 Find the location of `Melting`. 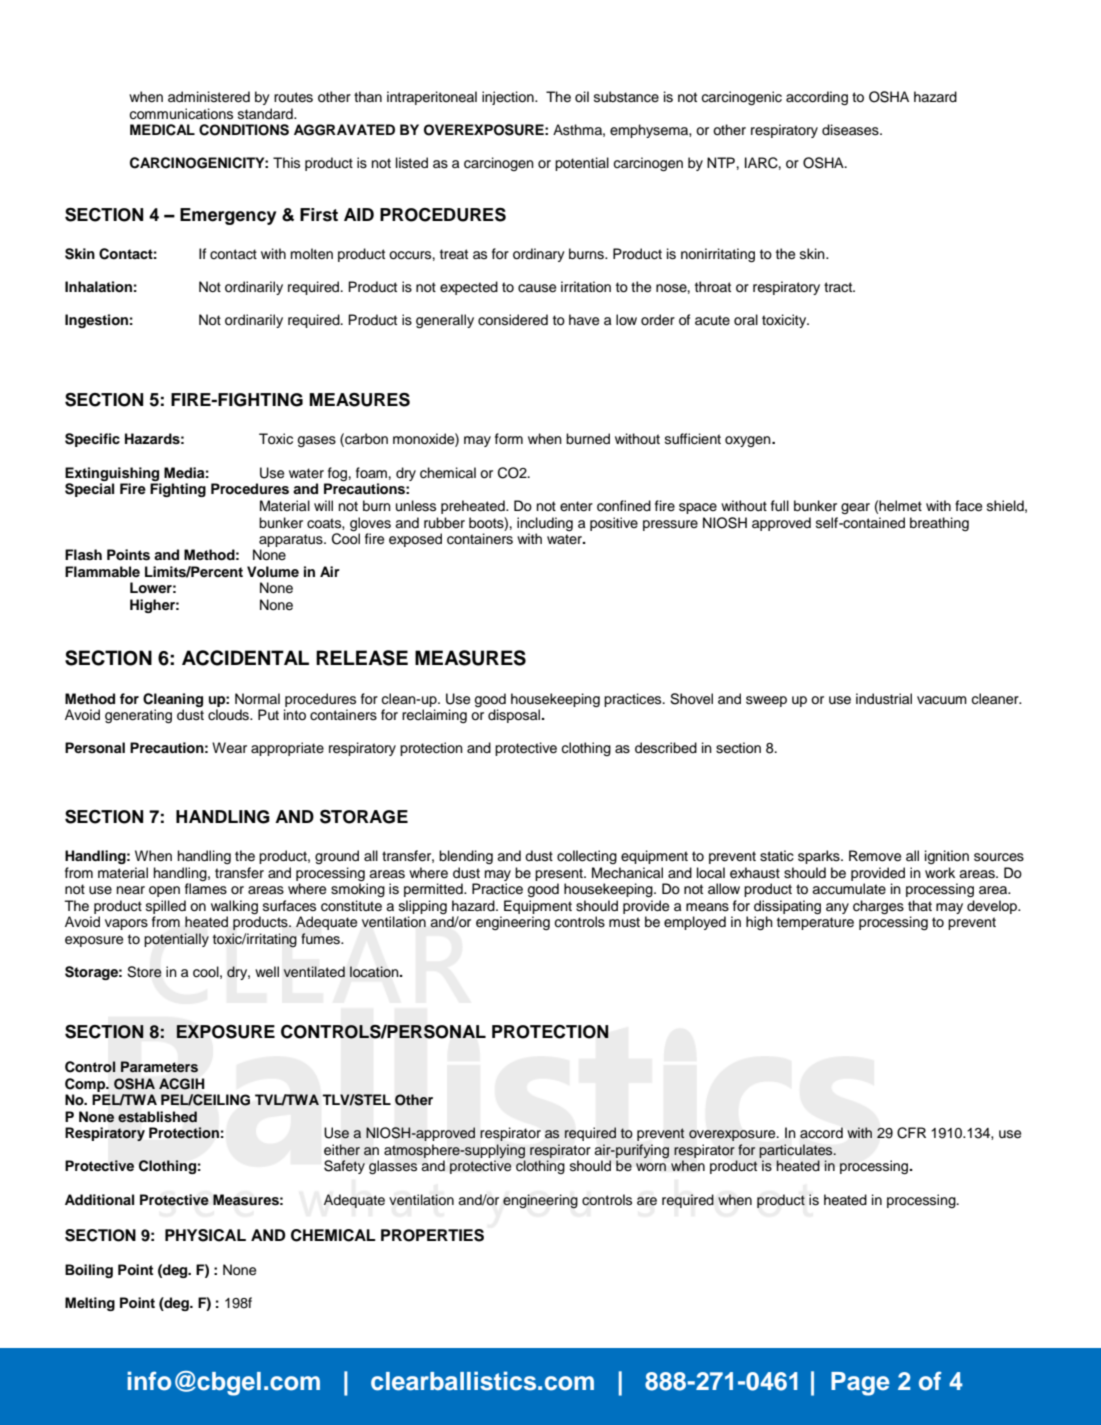

Melting is located at coordinates (90, 1304).
